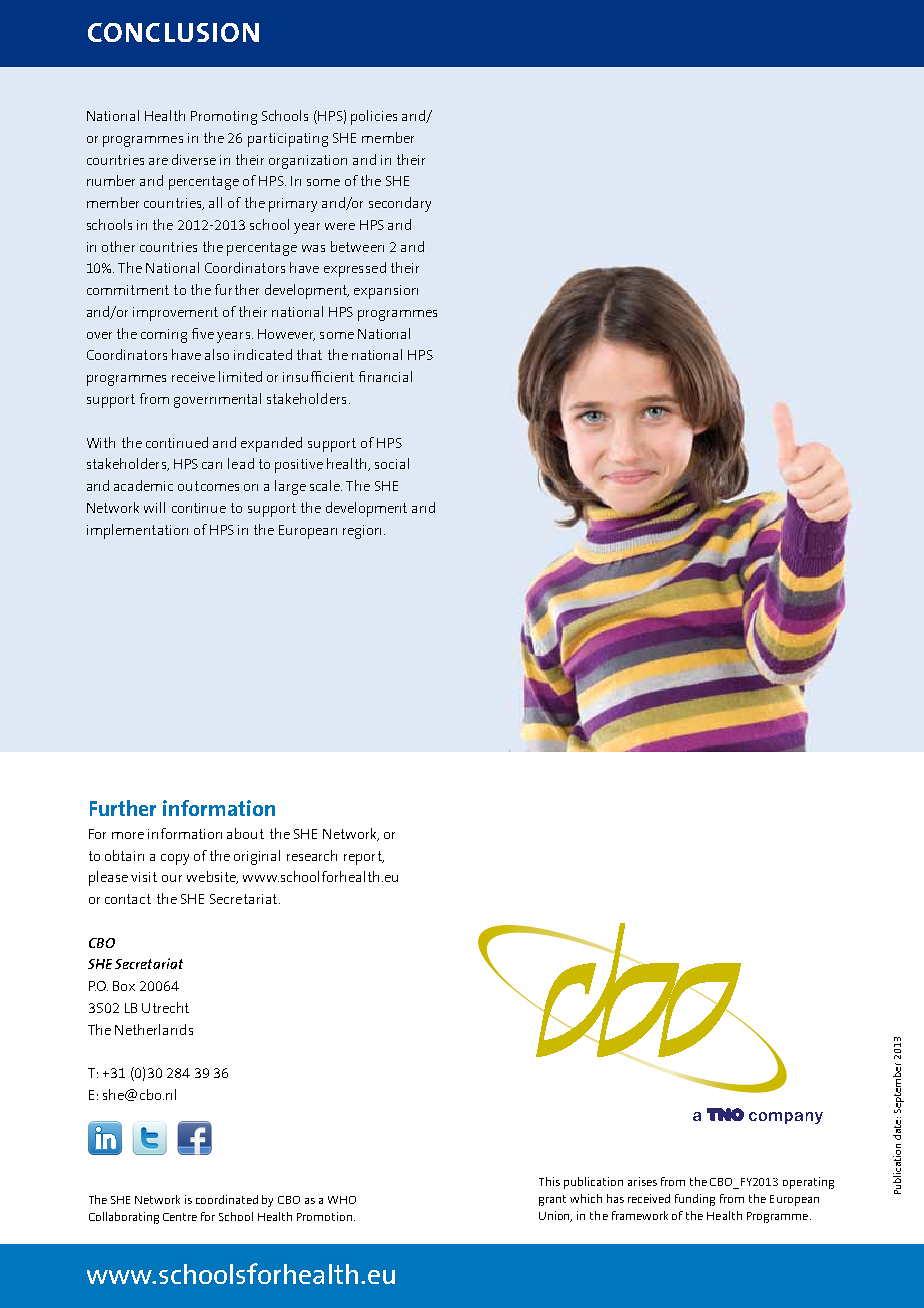 The image size is (924, 1308). What do you see at coordinates (400, 204) in the screenshot?
I see `secondary` at bounding box center [400, 204].
